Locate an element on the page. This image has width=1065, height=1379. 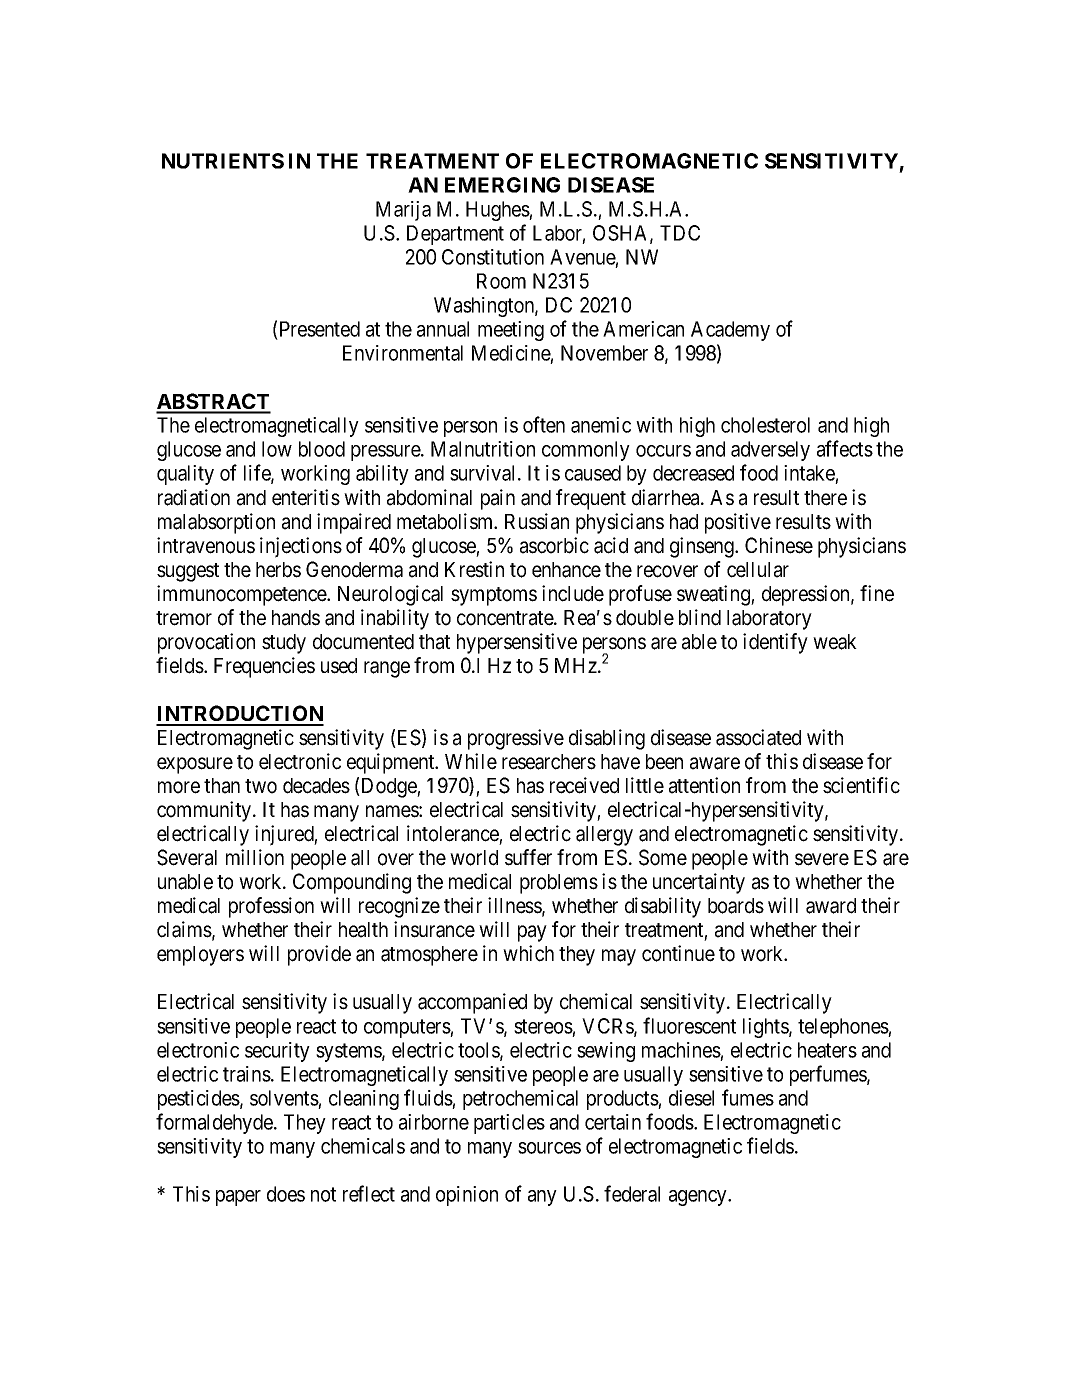
injections is located at coordinates (301, 547).
